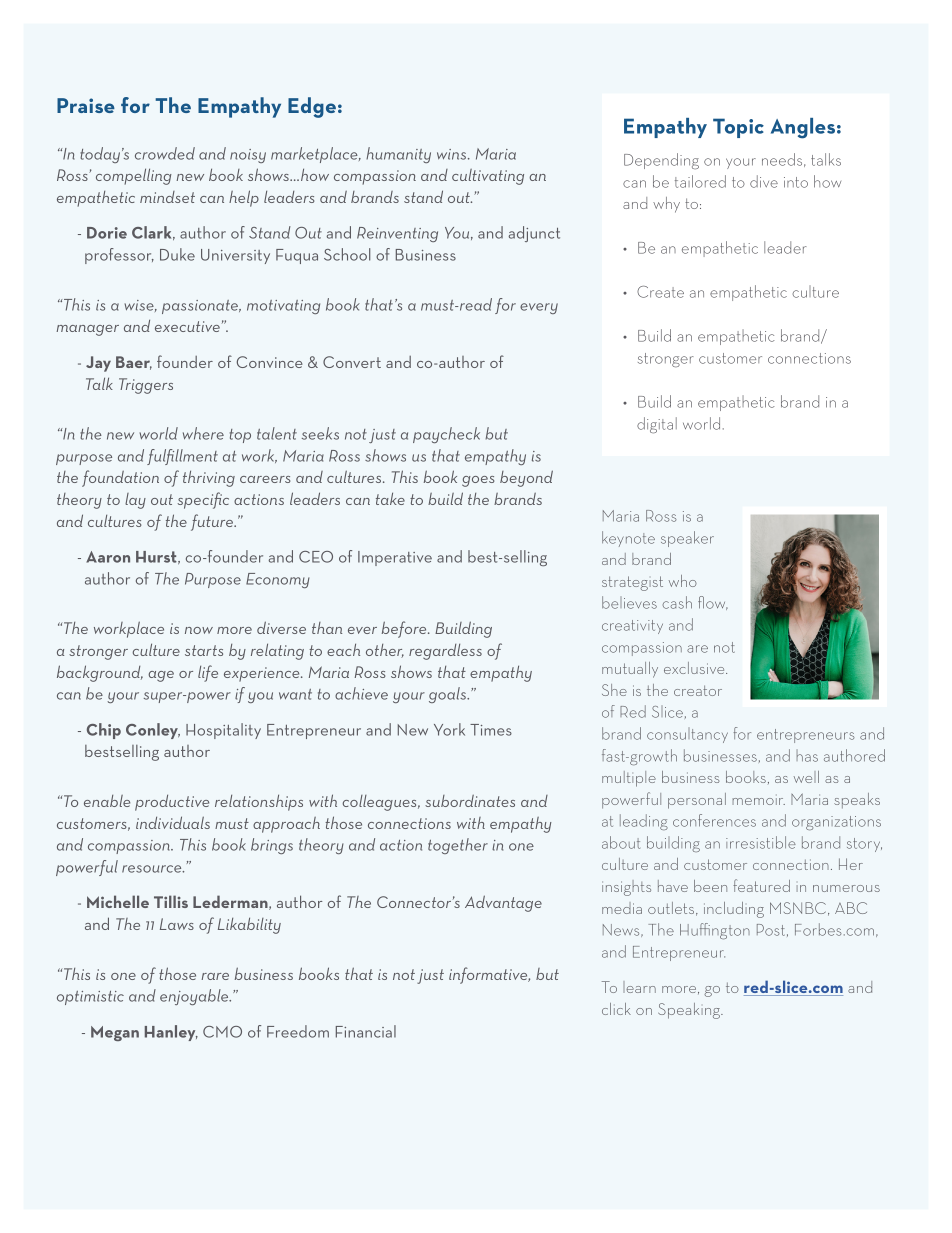 The image size is (952, 1233). Describe the element at coordinates (187, 326) in the screenshot. I see `executive` at that location.
